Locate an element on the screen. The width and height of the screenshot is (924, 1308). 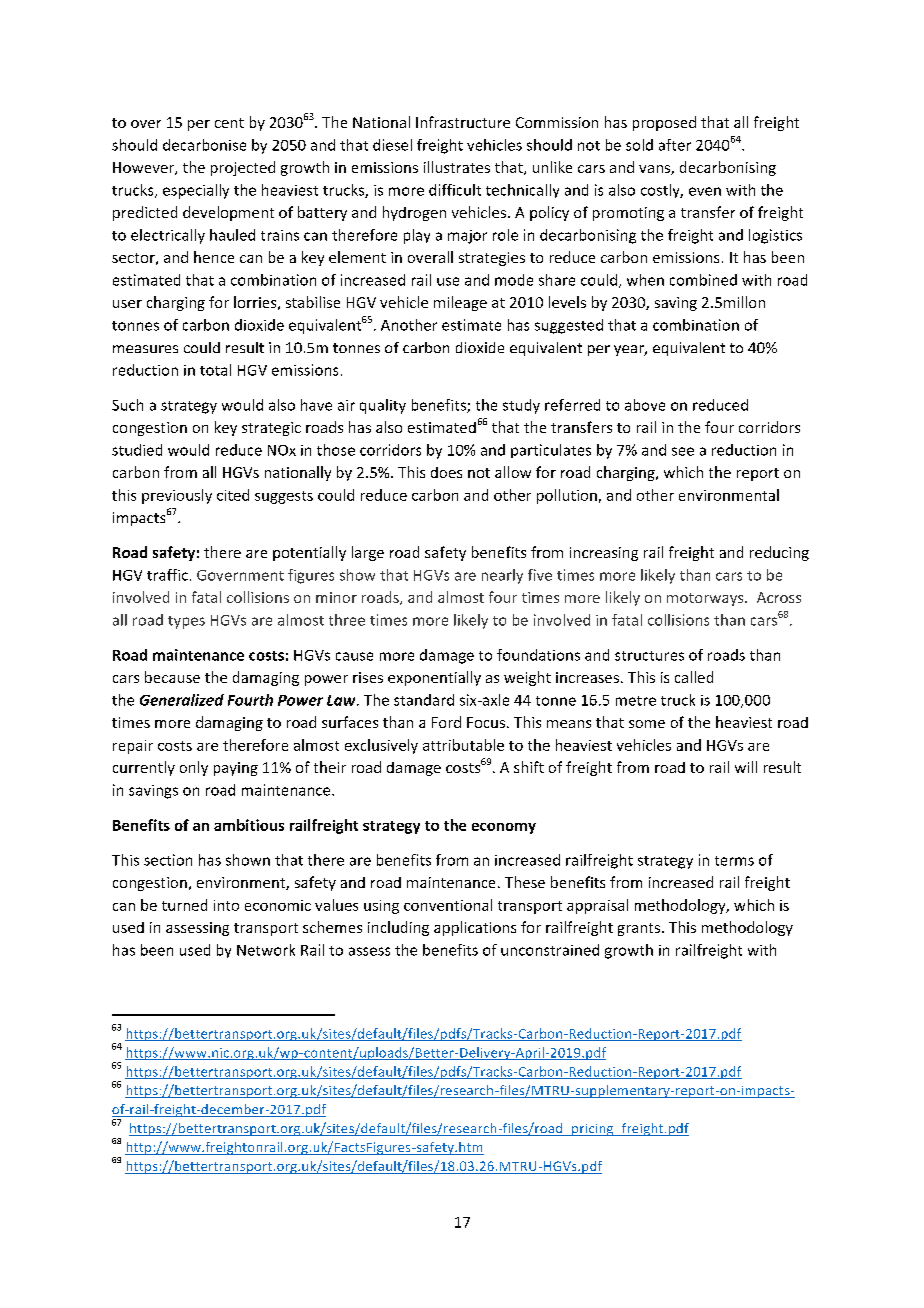
into is located at coordinates (226, 905).
